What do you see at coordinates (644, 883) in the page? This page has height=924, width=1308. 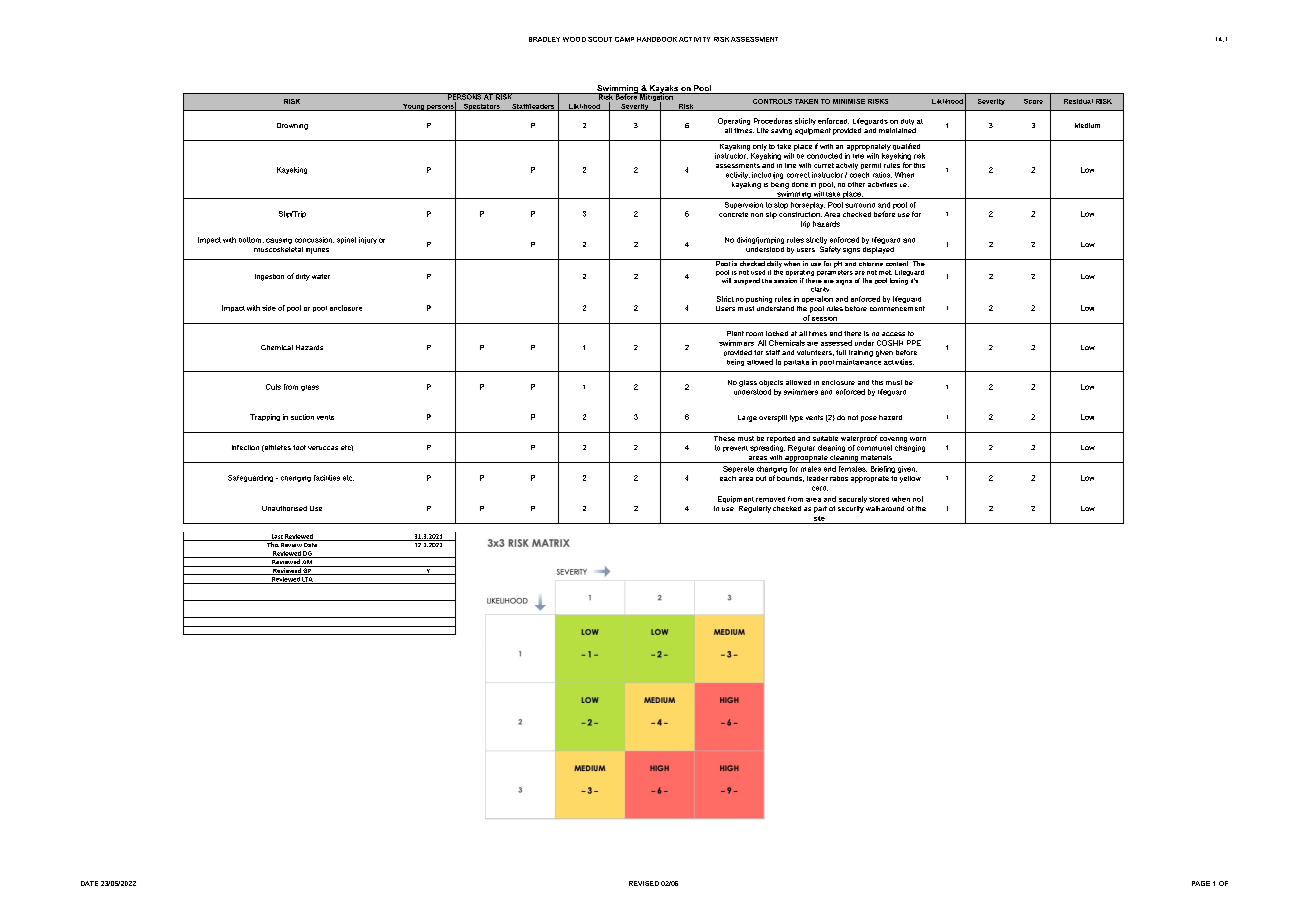 I see `REVISED` at bounding box center [644, 883].
